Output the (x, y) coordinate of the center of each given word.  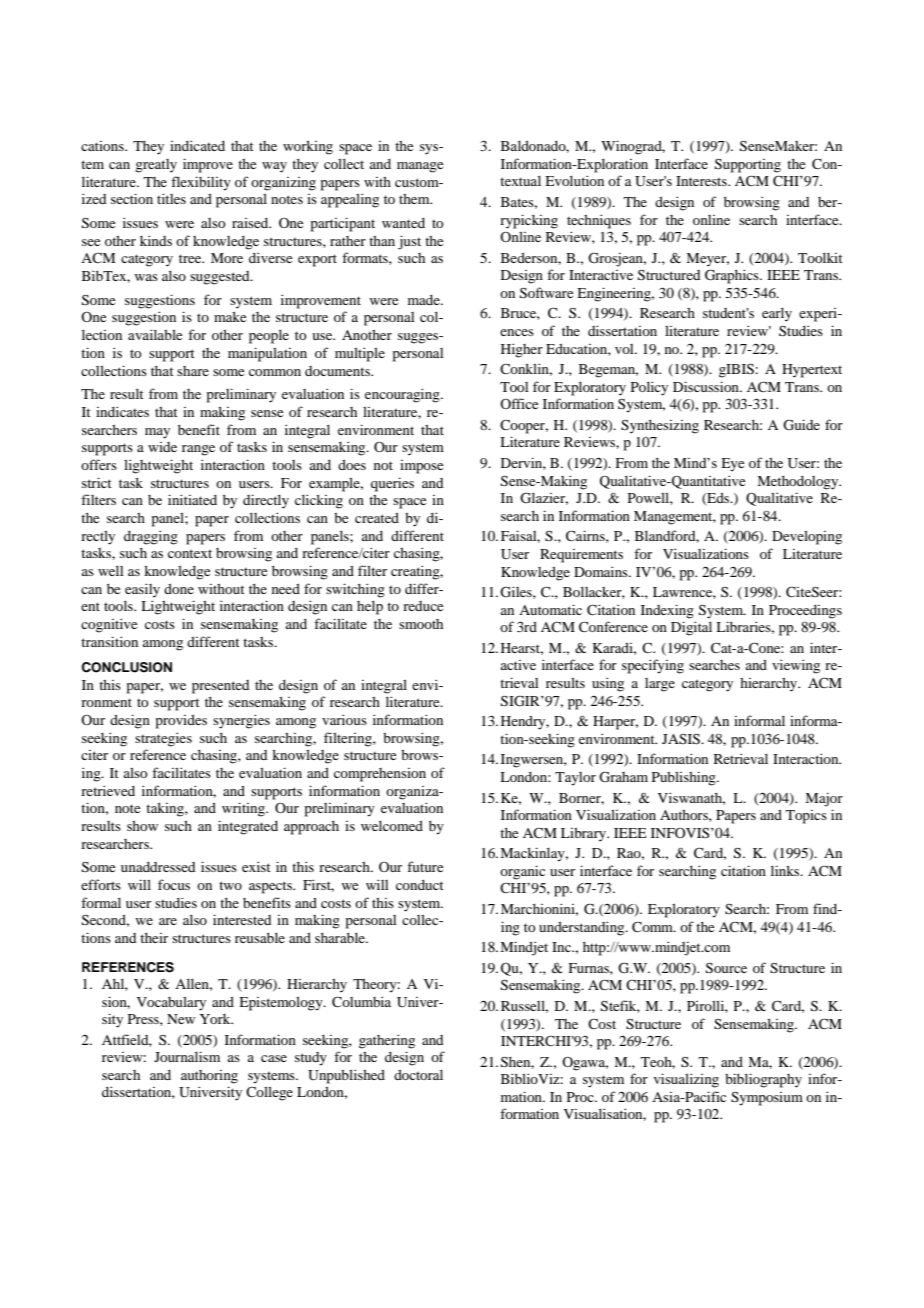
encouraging (403, 395)
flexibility (201, 183)
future (425, 866)
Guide (801, 425)
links (786, 870)
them (415, 199)
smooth (421, 624)
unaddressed (158, 867)
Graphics (733, 276)
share (193, 371)
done (179, 589)
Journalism (187, 1056)
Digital (691, 628)
